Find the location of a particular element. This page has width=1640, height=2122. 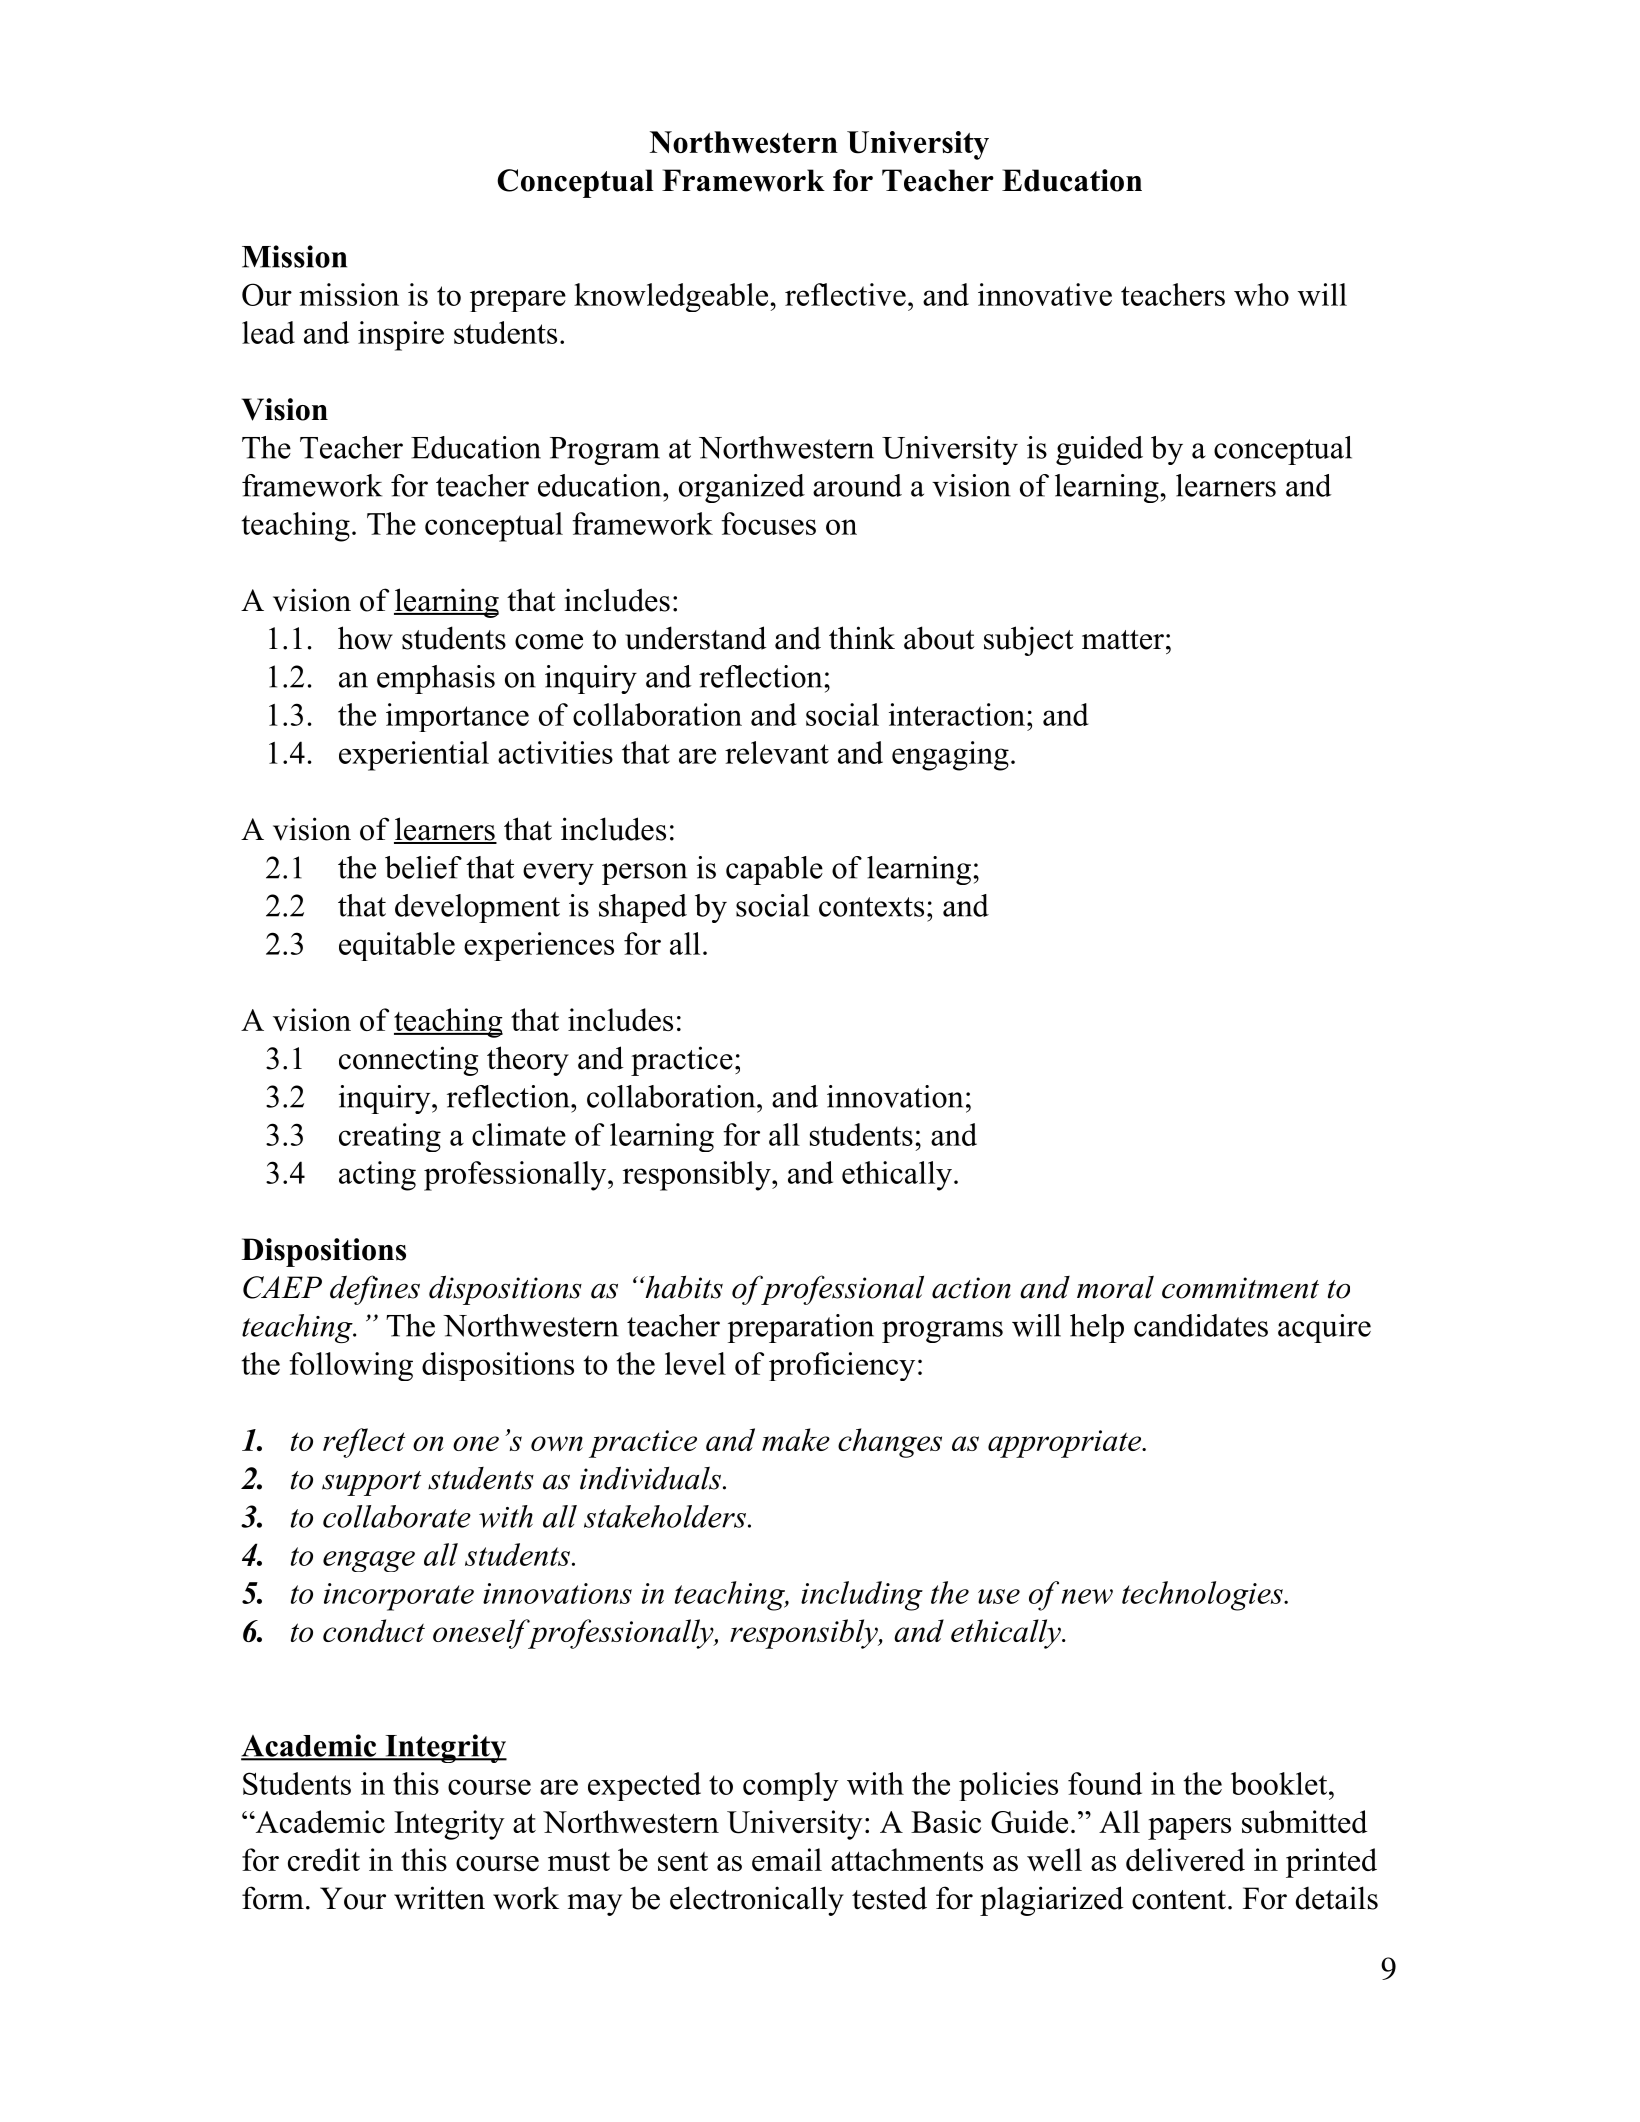

engaging is located at coordinates (950, 756).
